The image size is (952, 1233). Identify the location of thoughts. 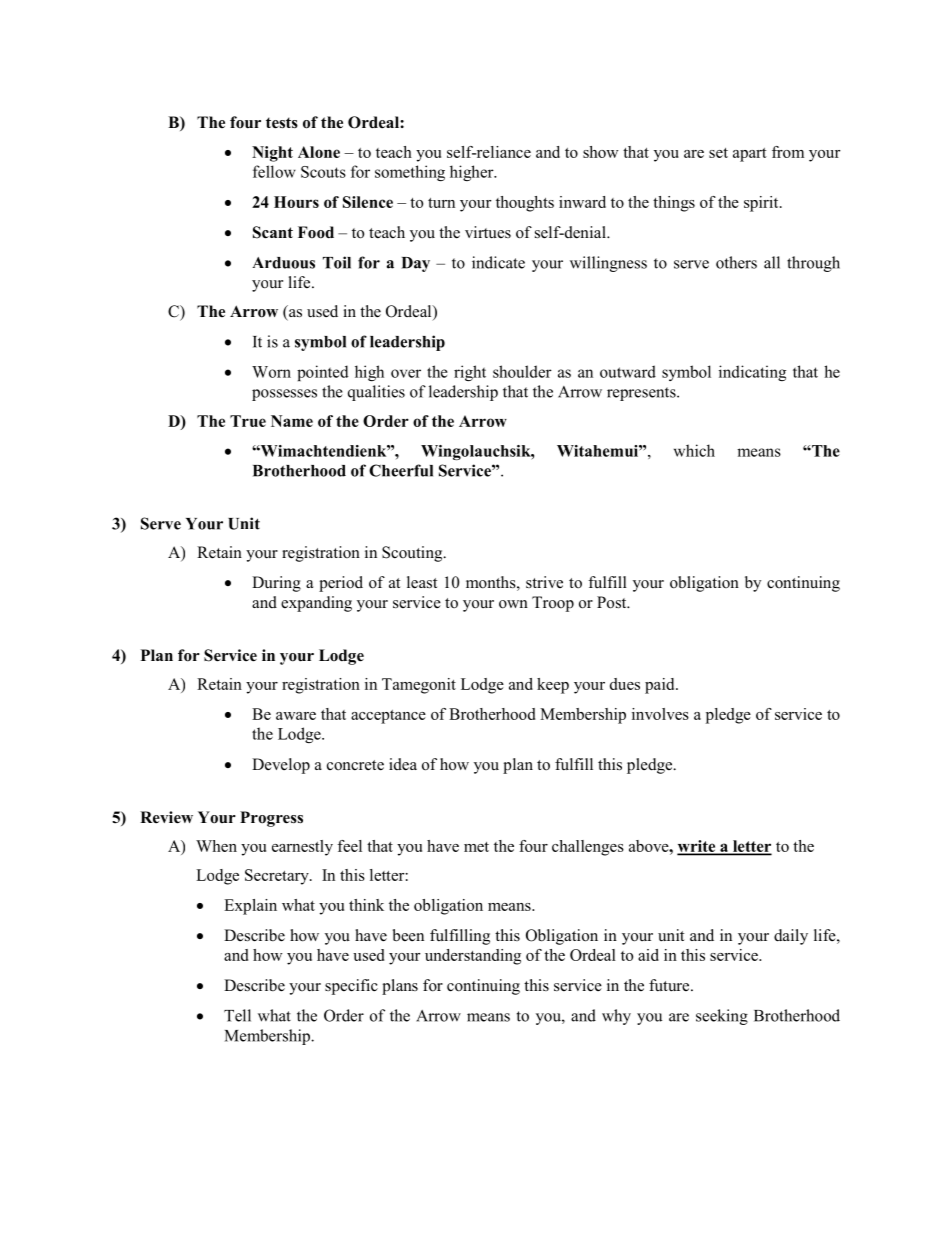
(525, 204).
